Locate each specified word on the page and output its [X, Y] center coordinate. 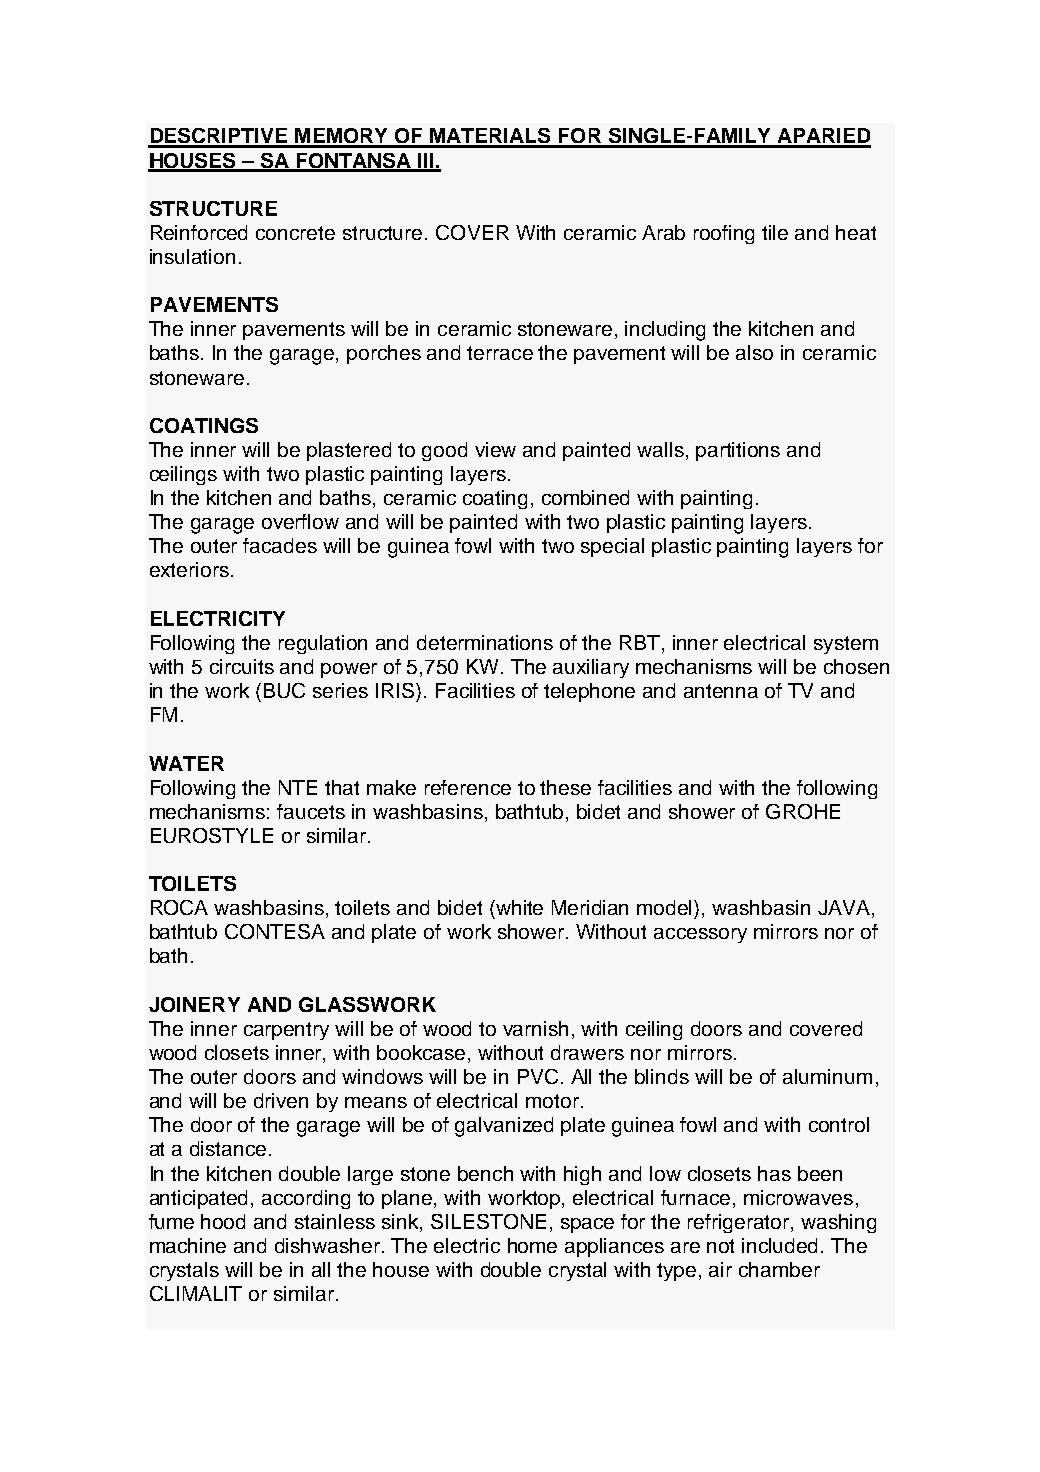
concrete [295, 233]
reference [468, 787]
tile [775, 232]
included [779, 1245]
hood [223, 1221]
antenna [721, 691]
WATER [186, 763]
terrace [500, 353]
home [532, 1245]
